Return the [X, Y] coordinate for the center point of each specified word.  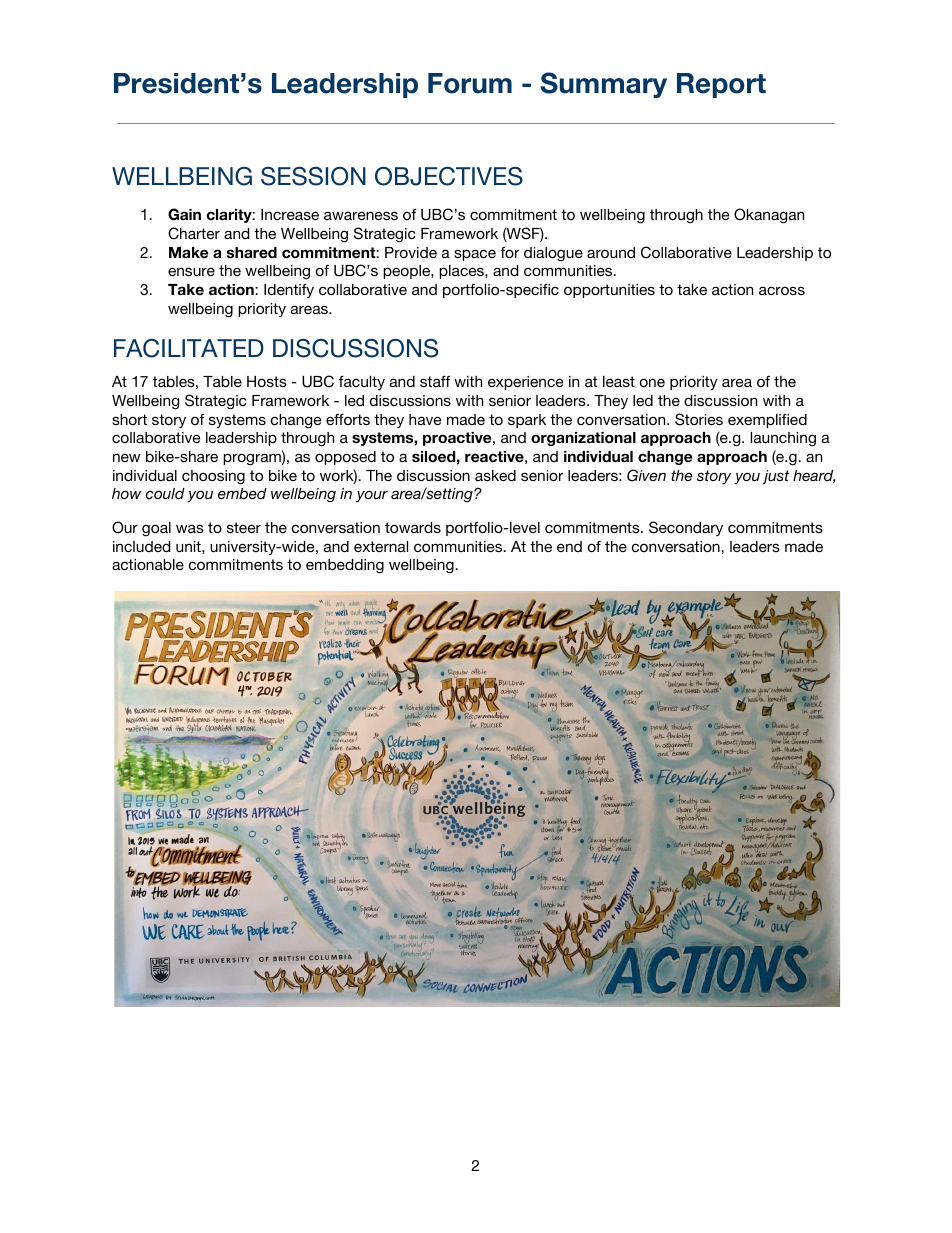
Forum [470, 83]
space [475, 255]
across [782, 290]
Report [721, 85]
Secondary [686, 528]
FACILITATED [189, 348]
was [190, 528]
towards [413, 527]
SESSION [313, 176]
